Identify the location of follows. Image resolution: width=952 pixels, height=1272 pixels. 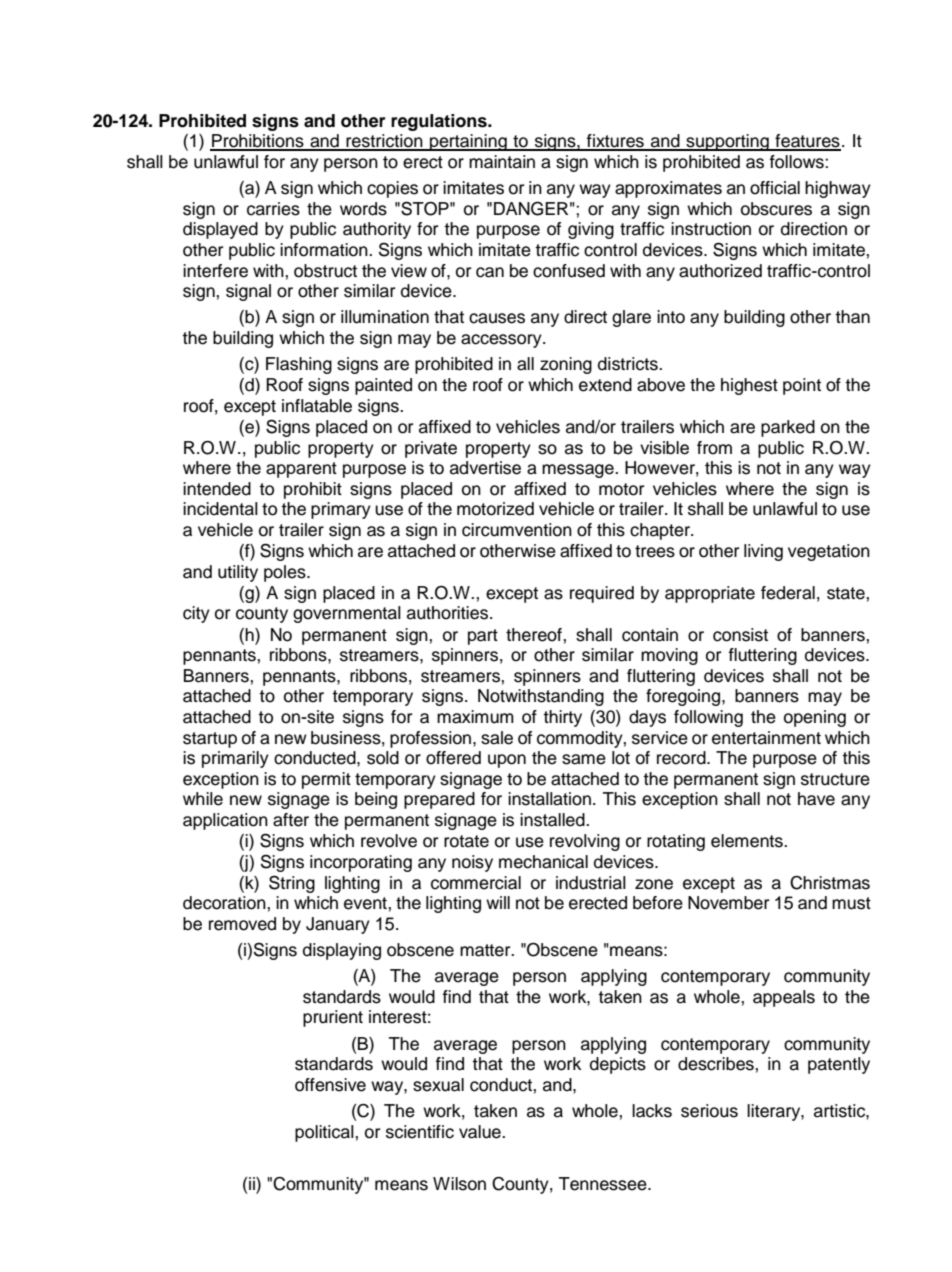
(798, 162).
